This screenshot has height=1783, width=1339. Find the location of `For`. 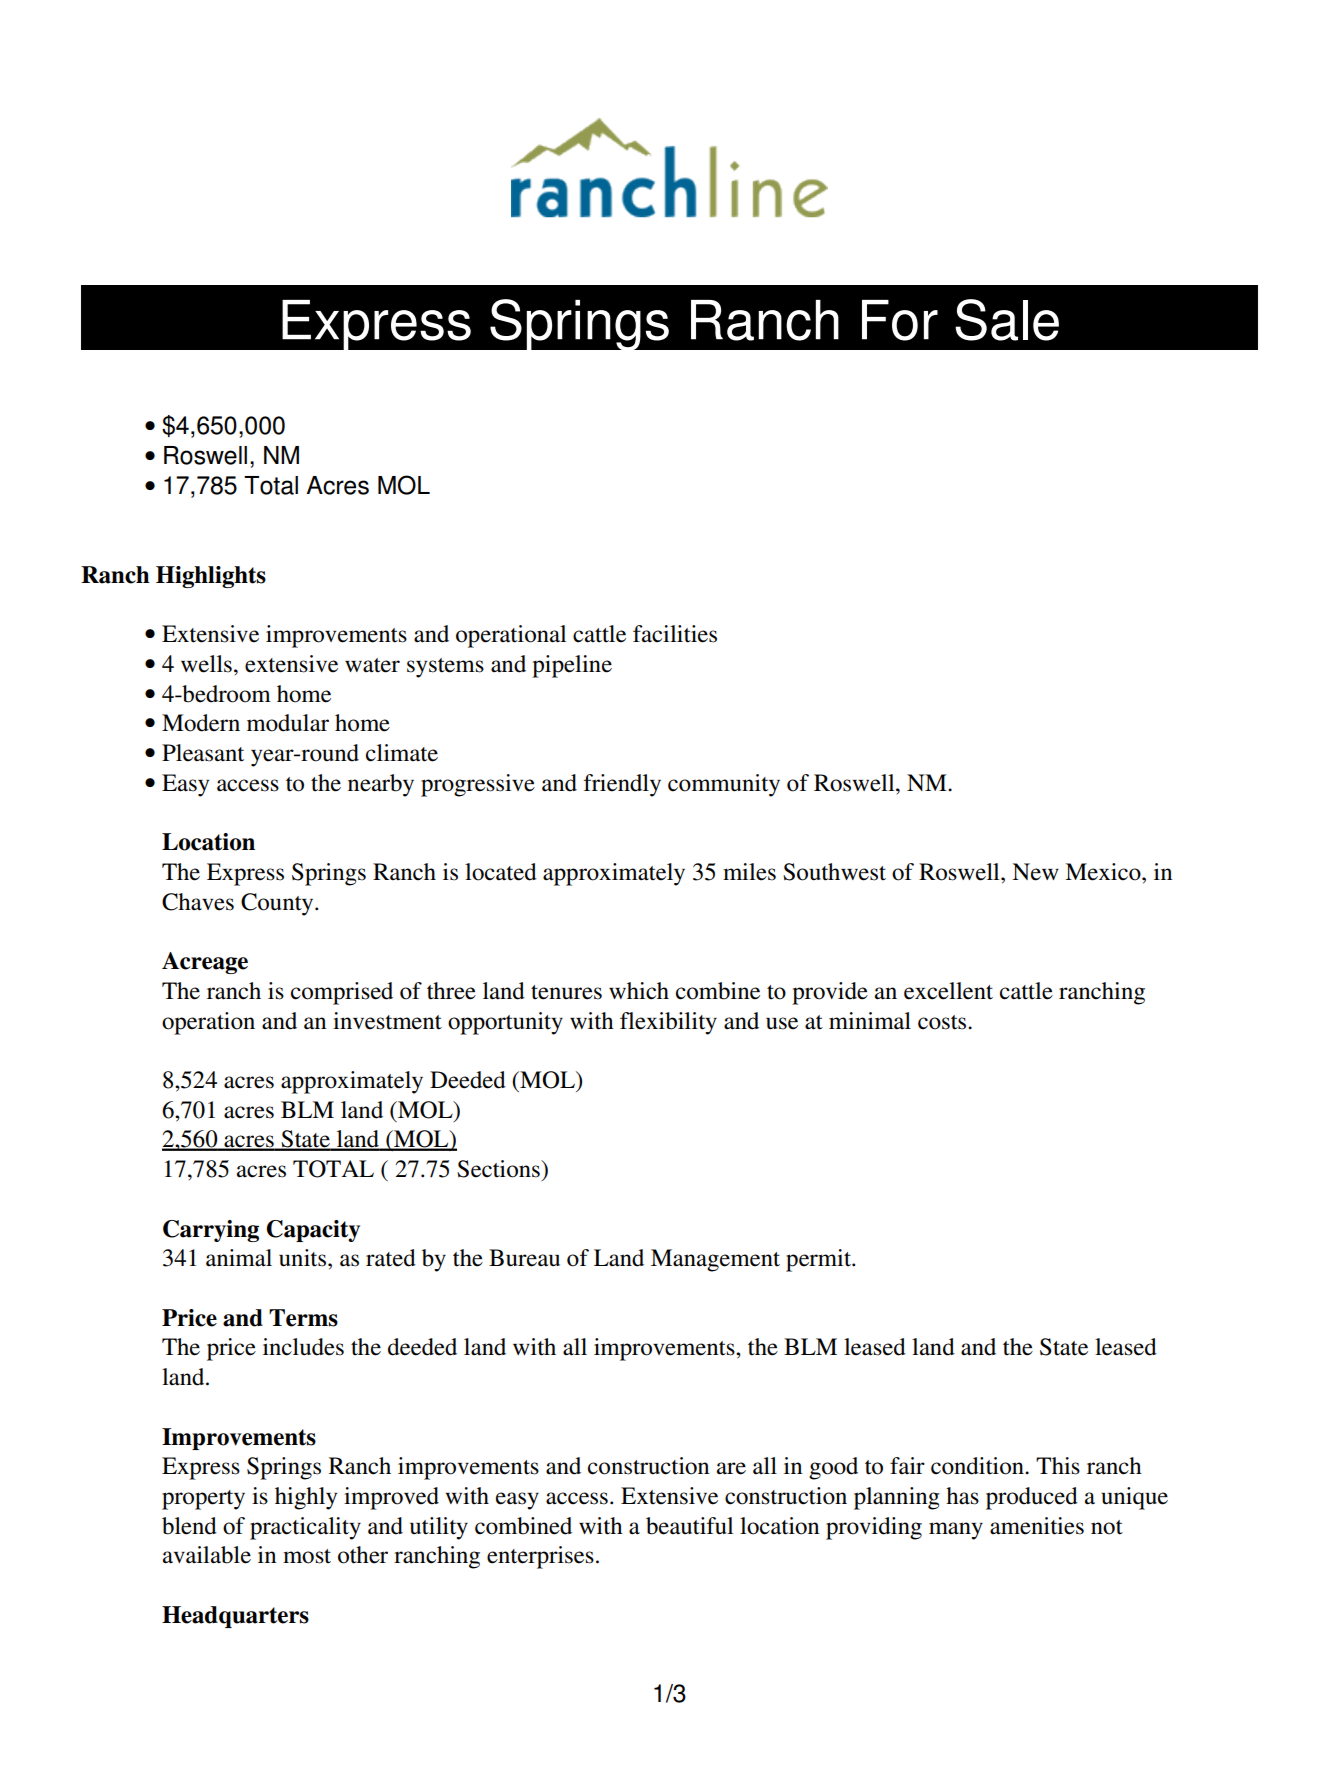

For is located at coordinates (900, 320).
